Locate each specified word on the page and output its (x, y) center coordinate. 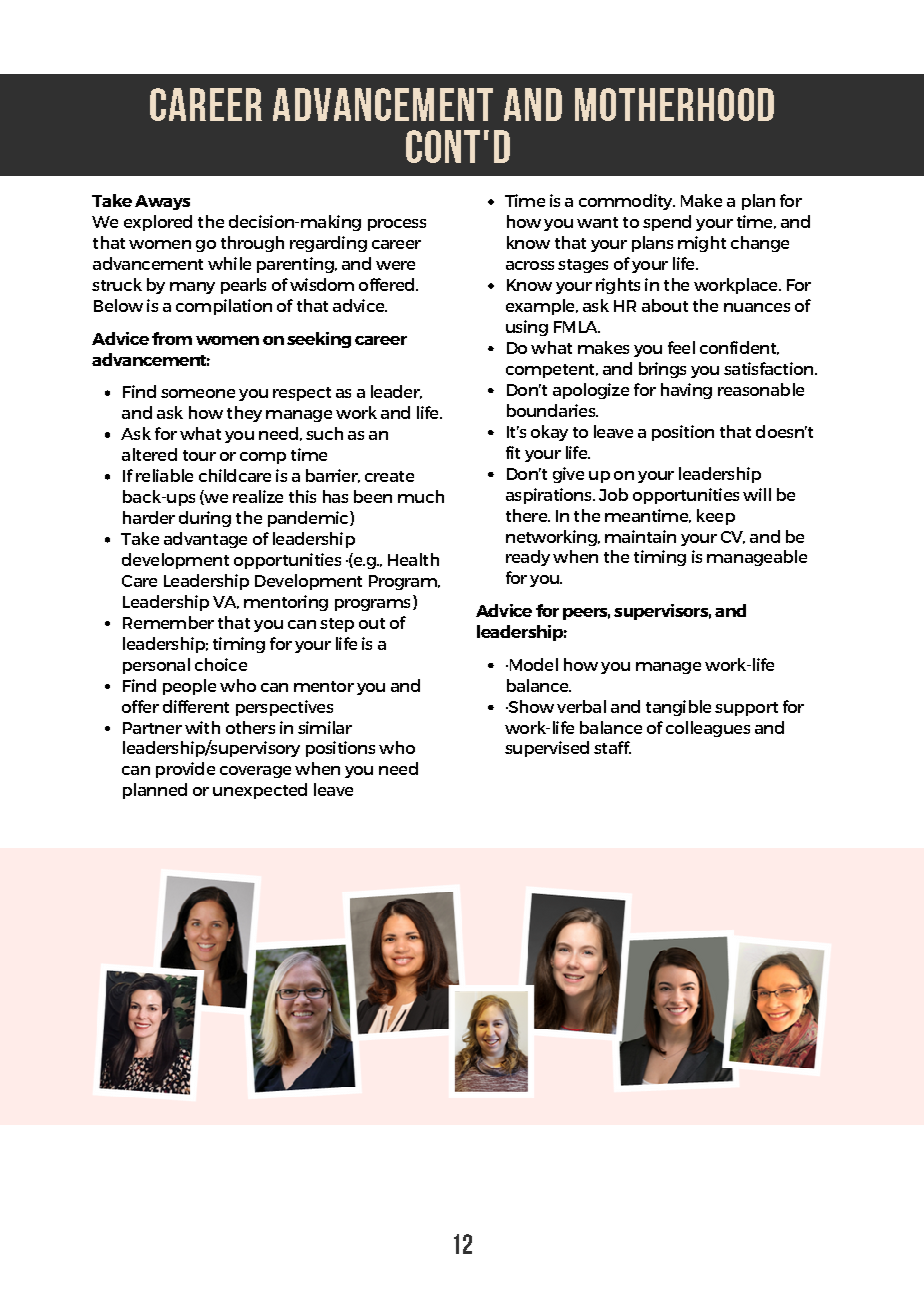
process (397, 225)
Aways (162, 202)
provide (185, 770)
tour (199, 455)
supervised (547, 749)
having (686, 391)
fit (513, 452)
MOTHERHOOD (674, 104)
